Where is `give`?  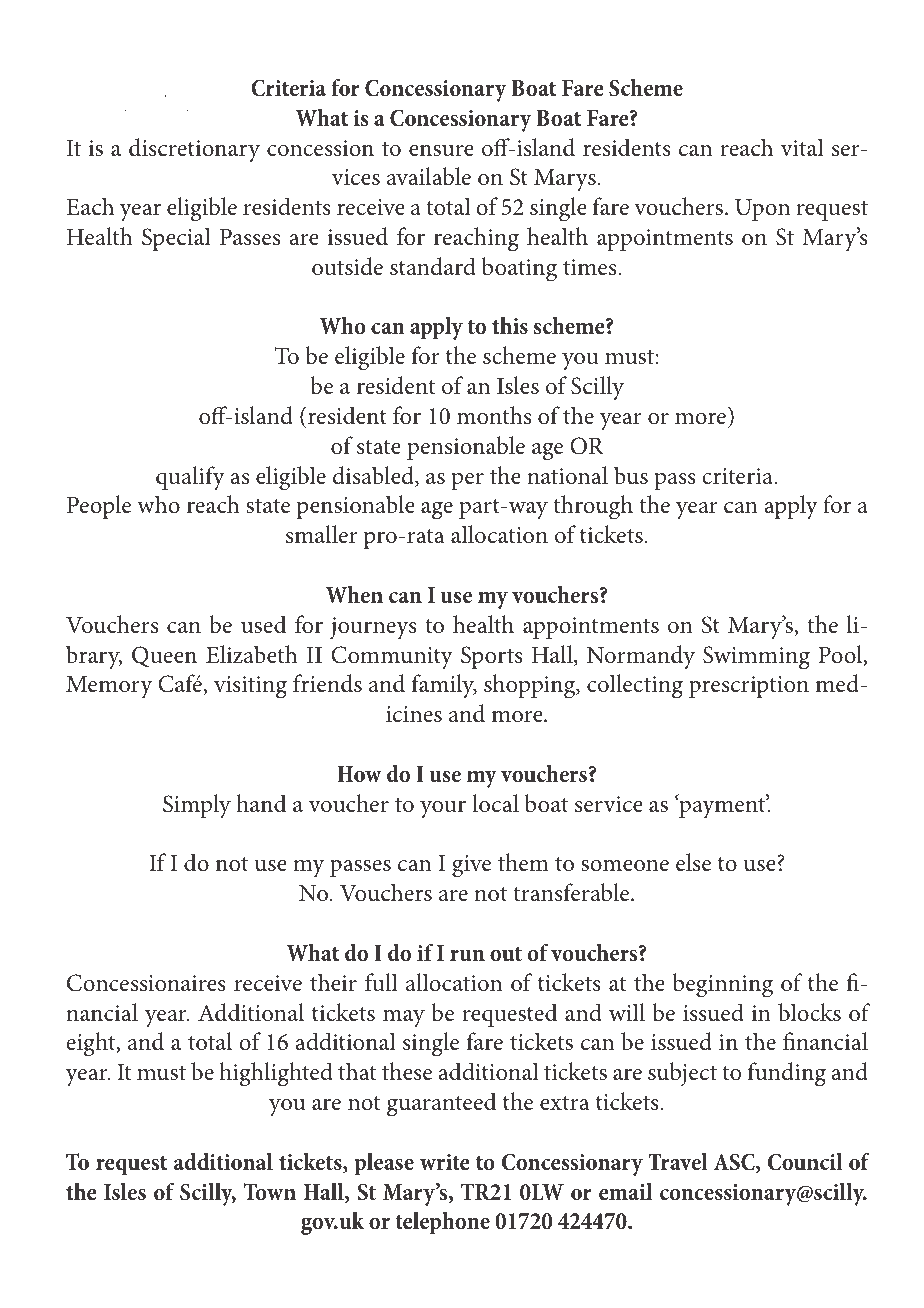
give is located at coordinates (471, 866).
